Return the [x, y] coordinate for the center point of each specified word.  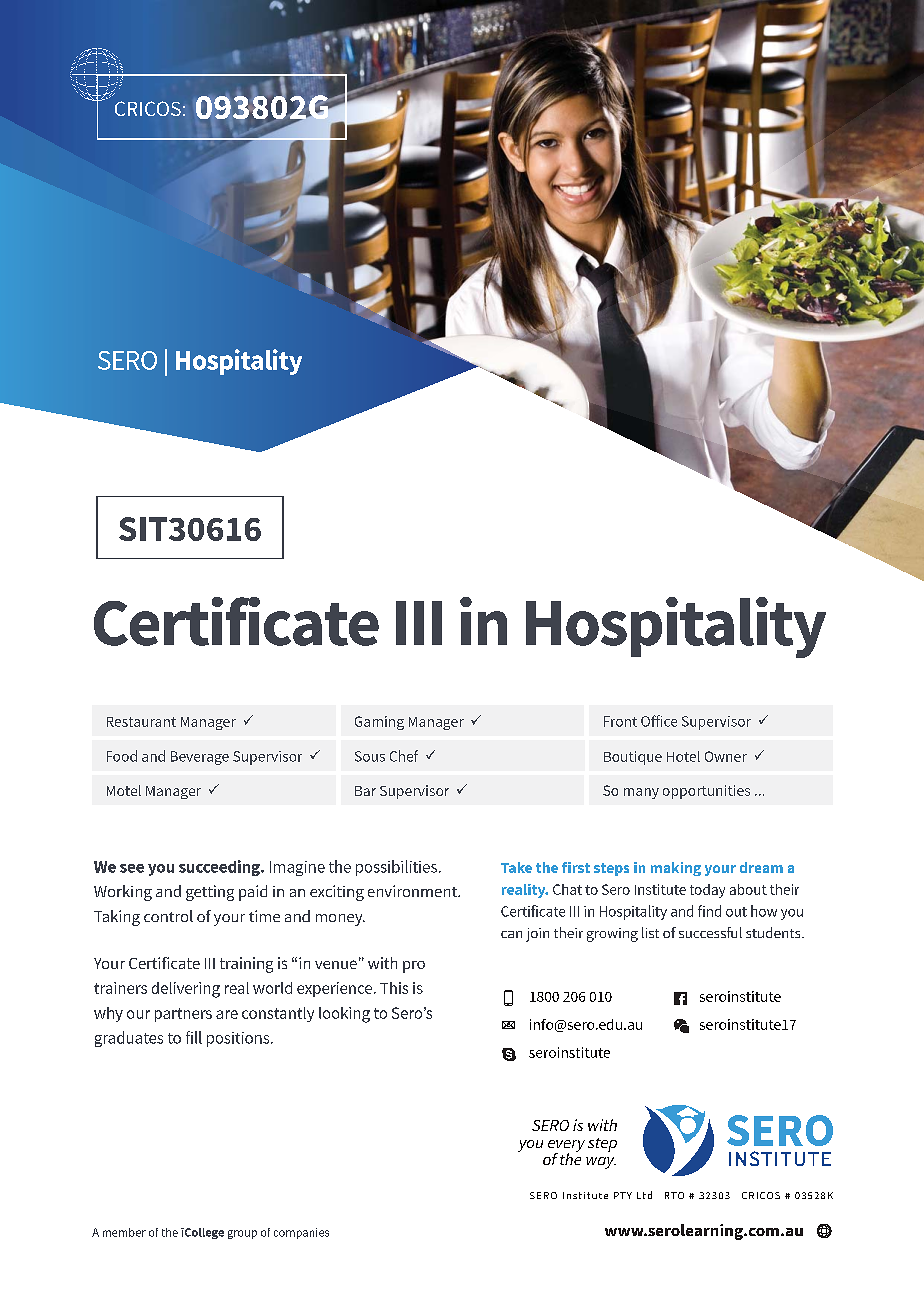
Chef [404, 756]
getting [210, 893]
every [566, 1147]
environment [413, 891]
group [242, 1234]
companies [301, 1233]
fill [194, 1037]
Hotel [683, 756]
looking [344, 1015]
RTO [674, 1195]
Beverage [200, 758]
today [707, 891]
